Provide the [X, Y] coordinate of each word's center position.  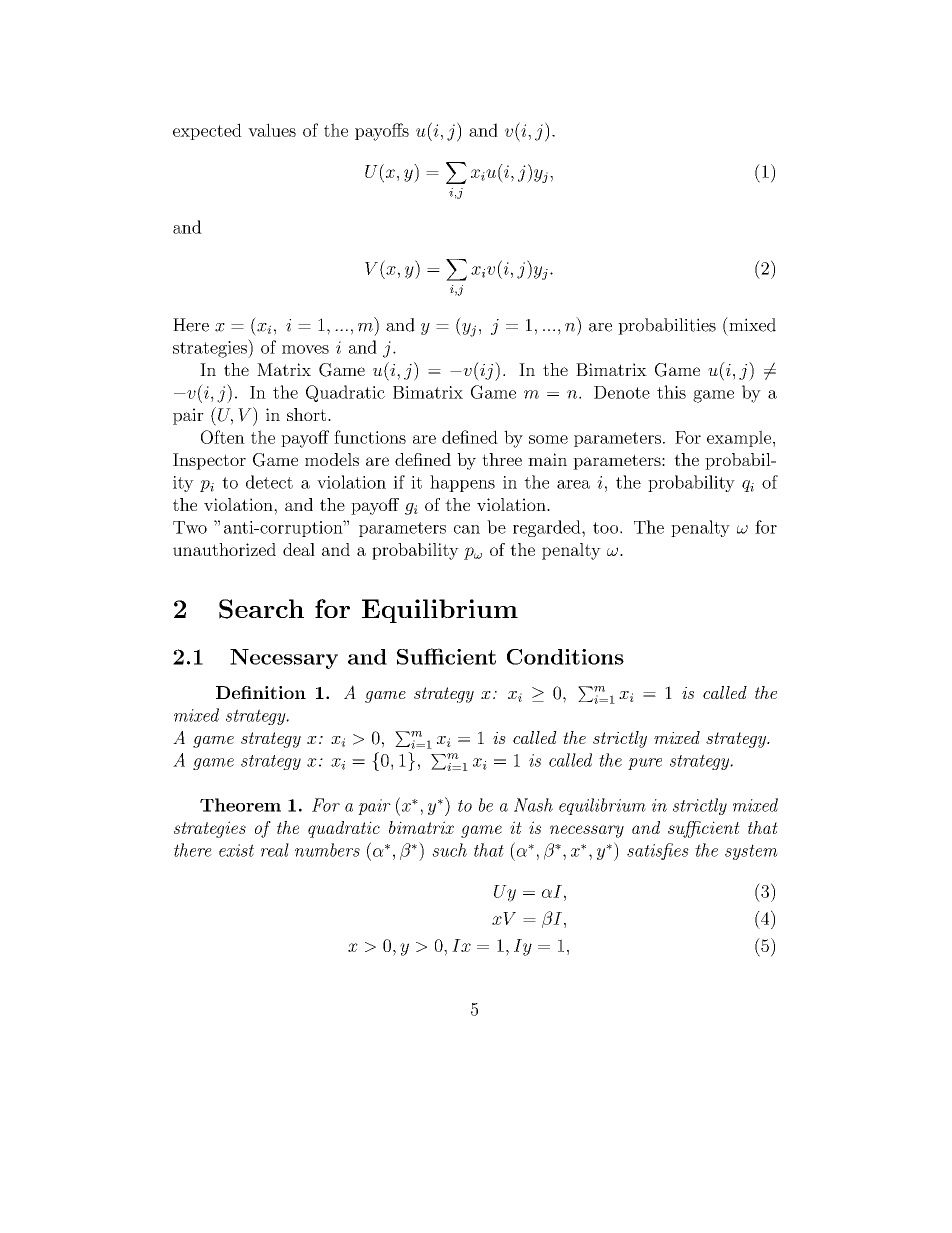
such [449, 850]
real [275, 850]
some [548, 439]
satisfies [658, 851]
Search [261, 609]
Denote [622, 392]
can [467, 529]
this [671, 392]
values [272, 130]
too [607, 528]
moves [305, 349]
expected [207, 131]
